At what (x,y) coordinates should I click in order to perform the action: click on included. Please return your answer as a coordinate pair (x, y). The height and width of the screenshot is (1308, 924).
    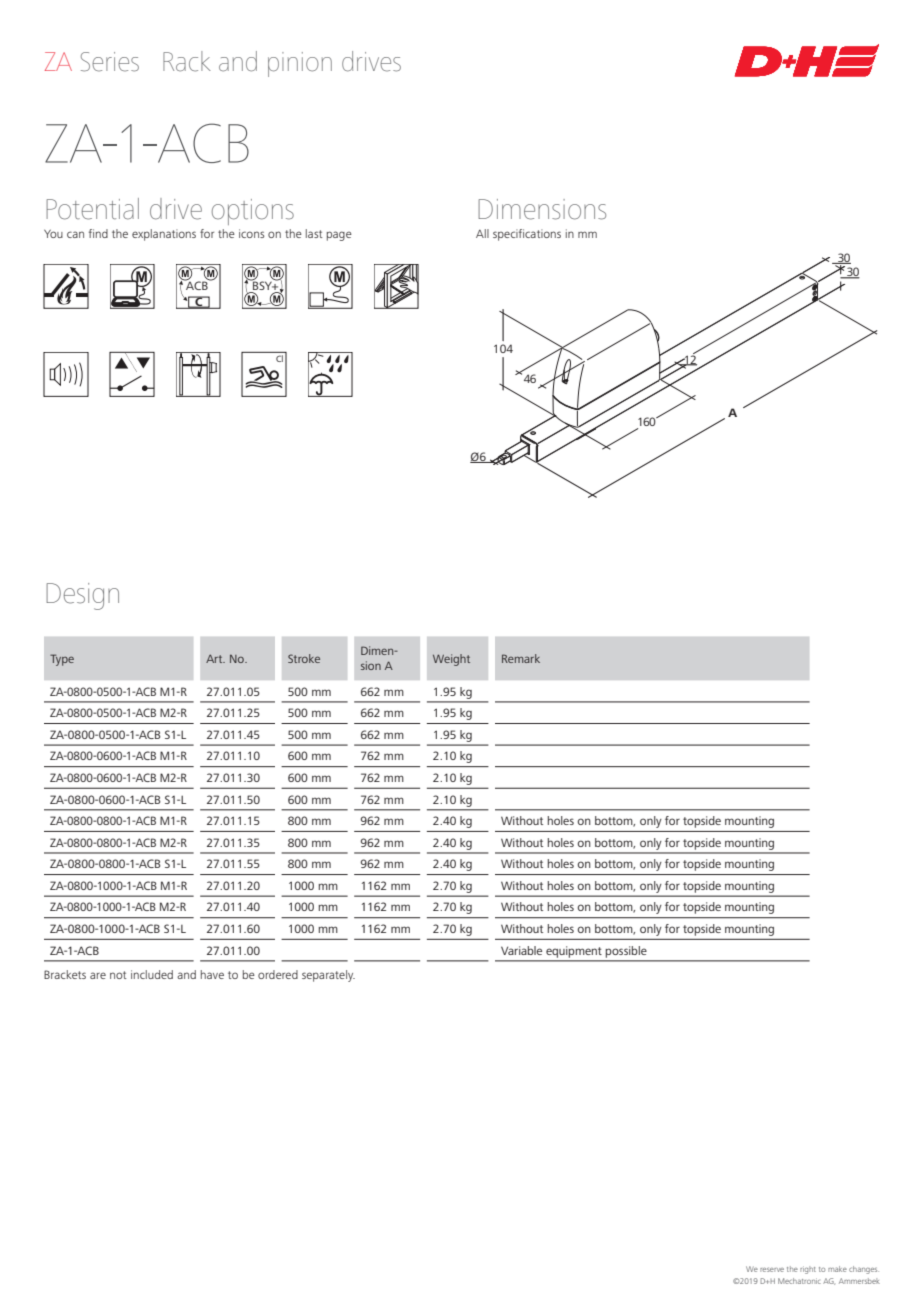
    Looking at the image, I should click on (152, 974).
